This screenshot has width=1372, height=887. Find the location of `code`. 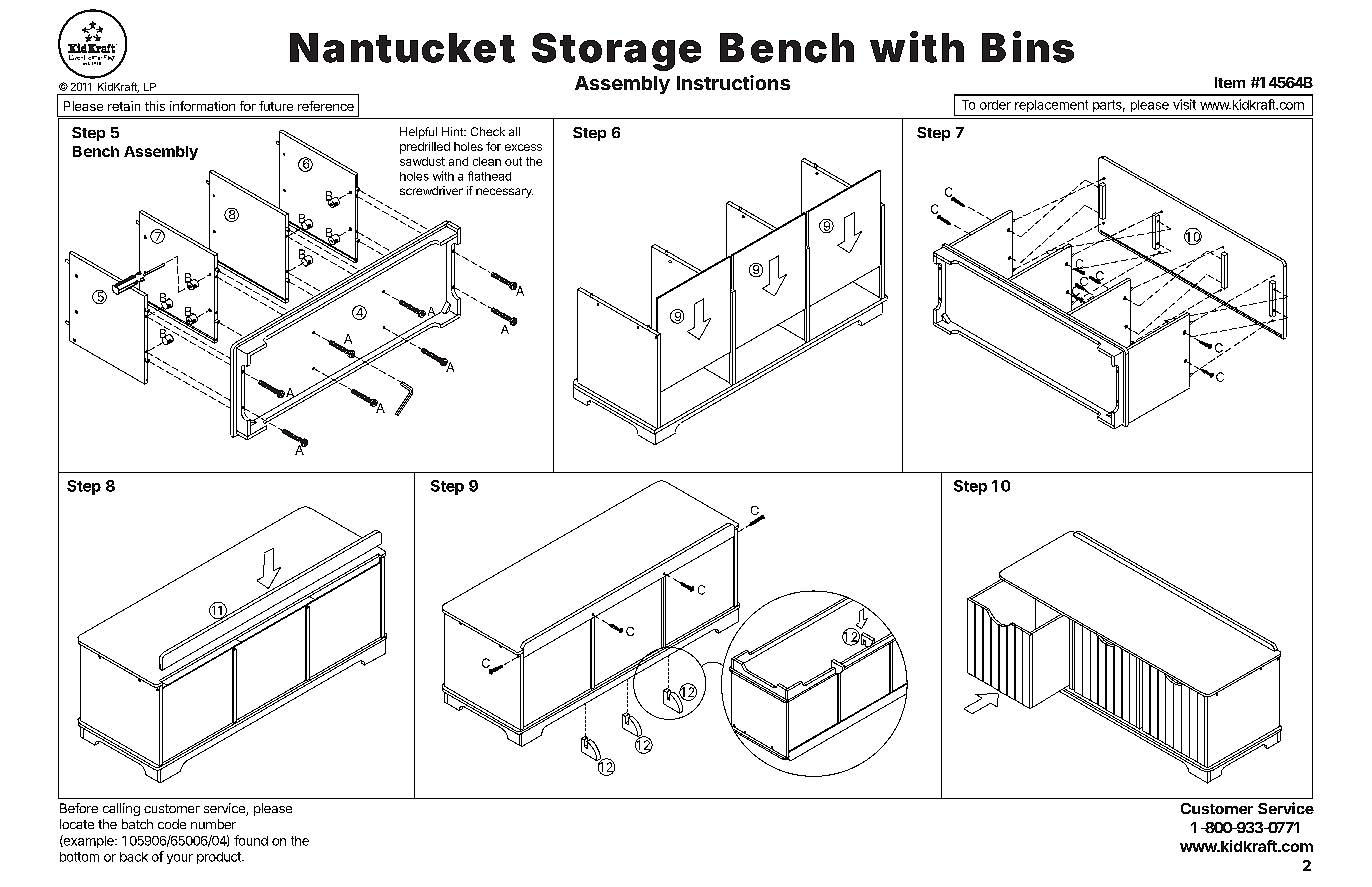

code is located at coordinates (172, 824).
